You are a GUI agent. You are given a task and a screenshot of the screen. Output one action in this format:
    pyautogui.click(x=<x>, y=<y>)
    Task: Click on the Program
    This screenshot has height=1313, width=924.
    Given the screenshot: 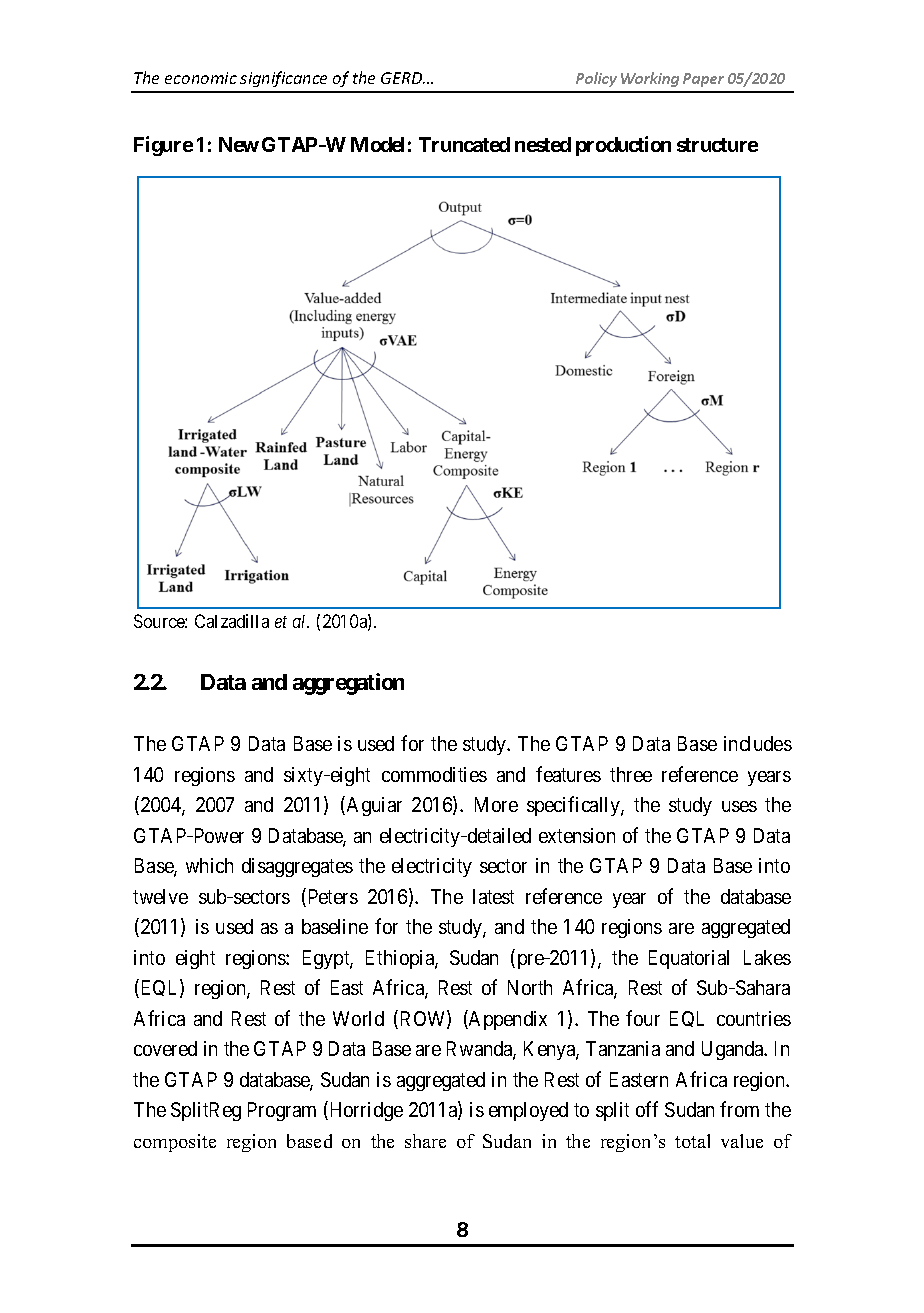 What is the action you would take?
    pyautogui.click(x=282, y=1111)
